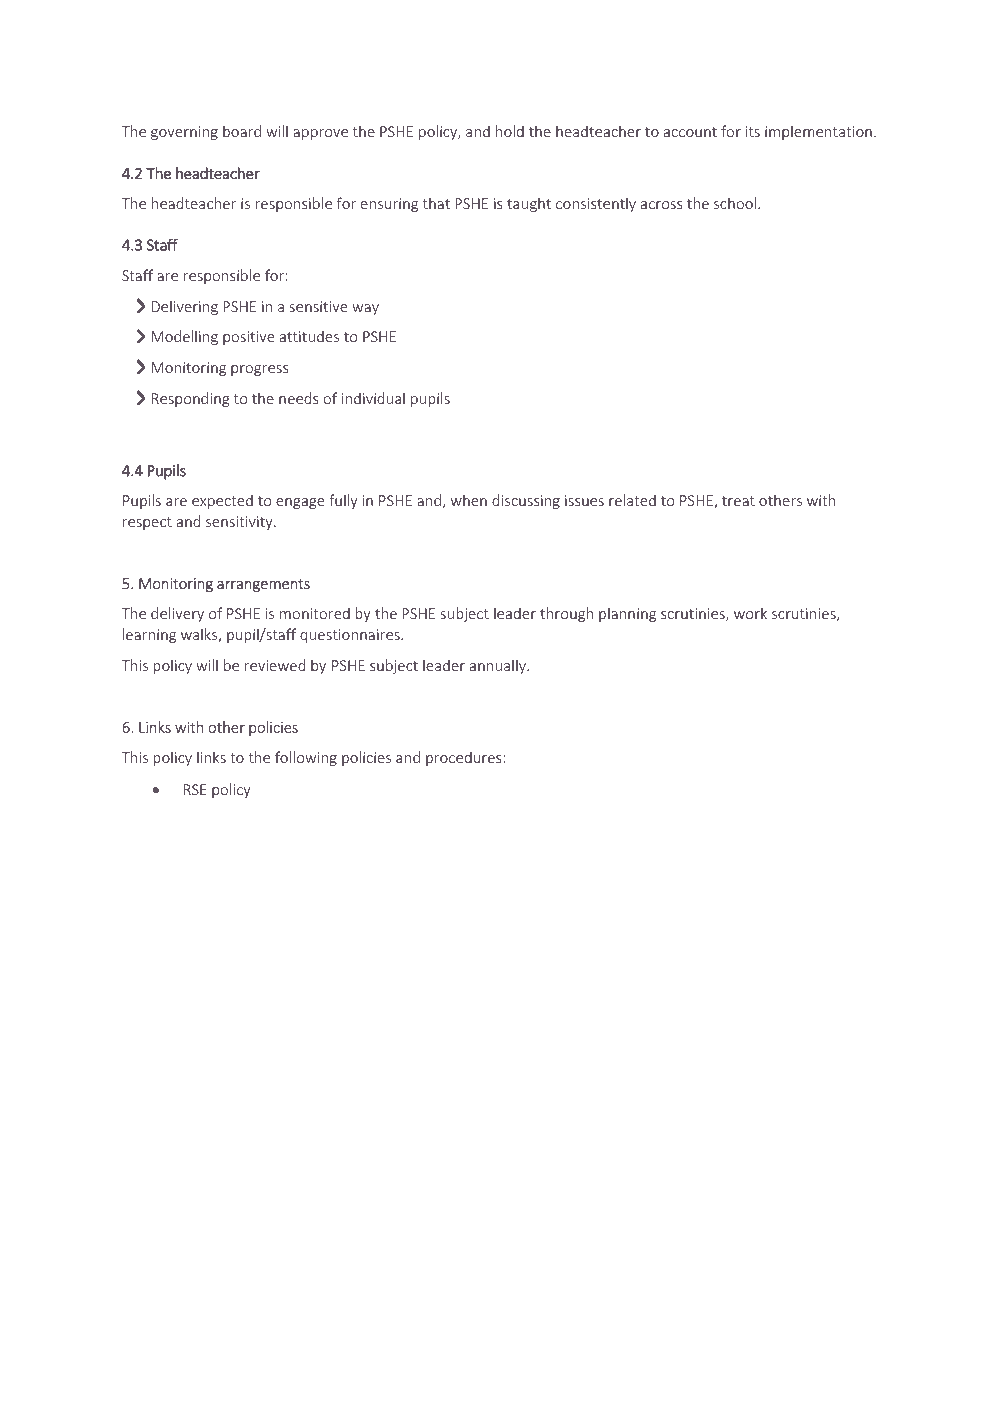 The image size is (1006, 1423). I want to click on procedures, so click(465, 758).
